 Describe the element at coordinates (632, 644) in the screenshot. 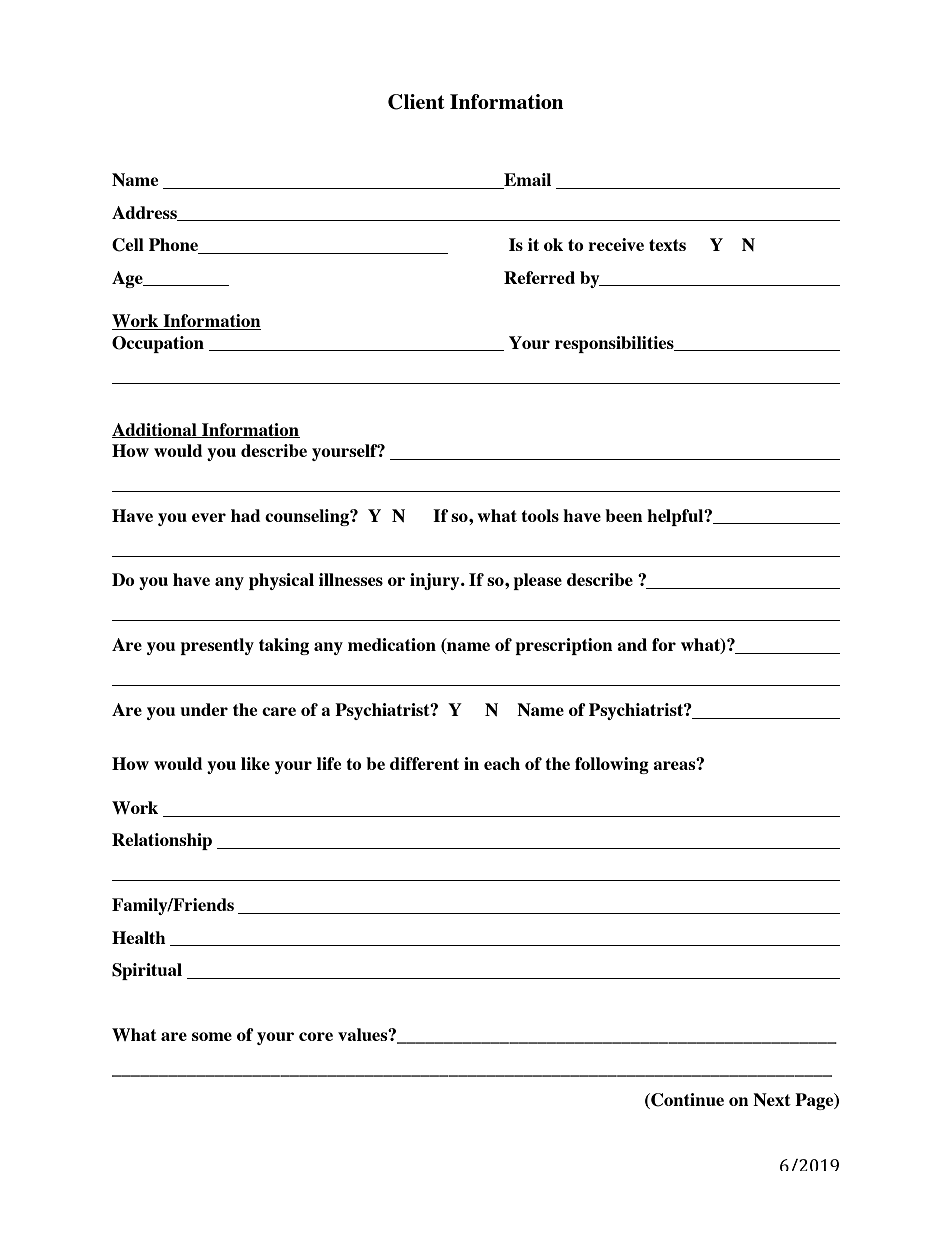

I see `and` at that location.
